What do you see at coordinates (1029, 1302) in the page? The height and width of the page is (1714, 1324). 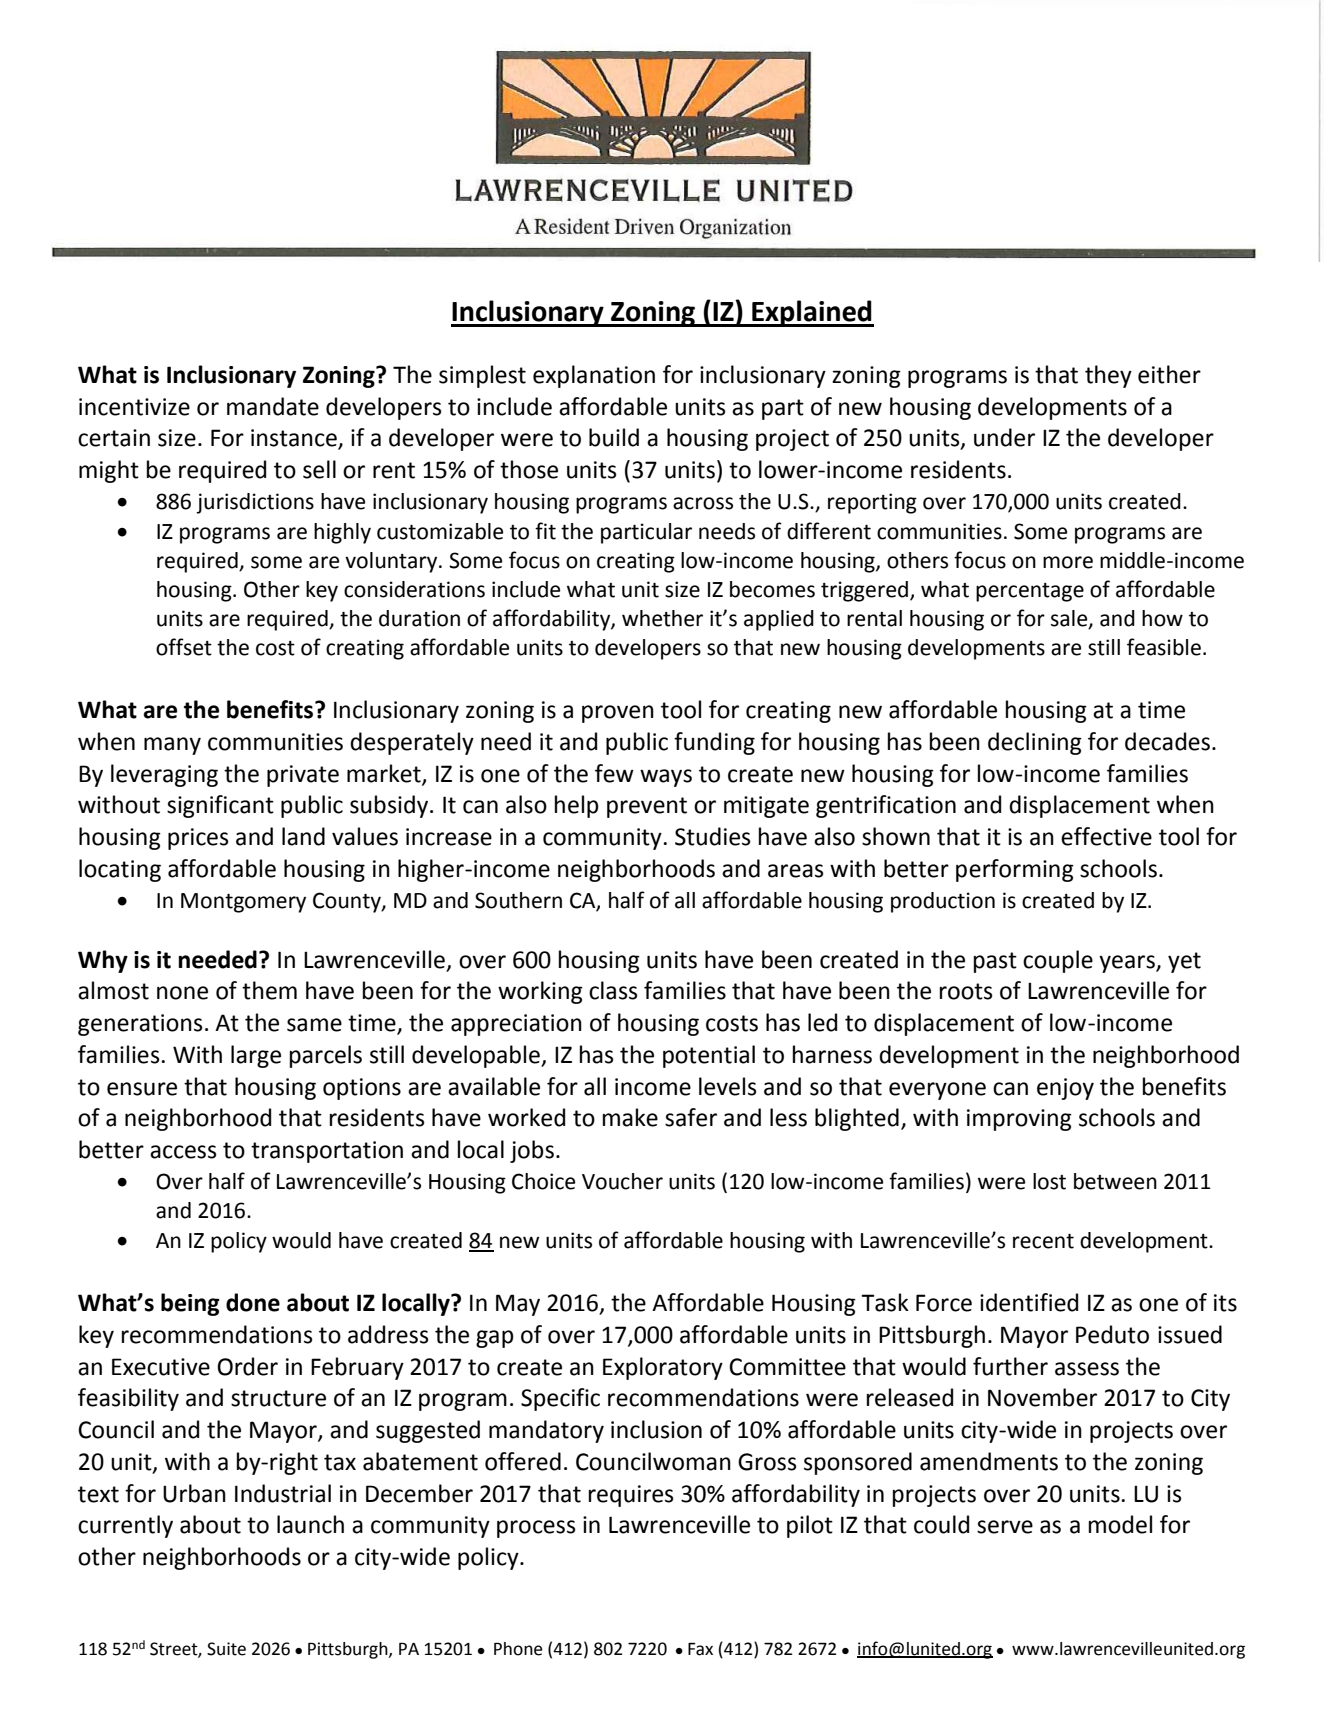 I see `identified` at bounding box center [1029, 1302].
